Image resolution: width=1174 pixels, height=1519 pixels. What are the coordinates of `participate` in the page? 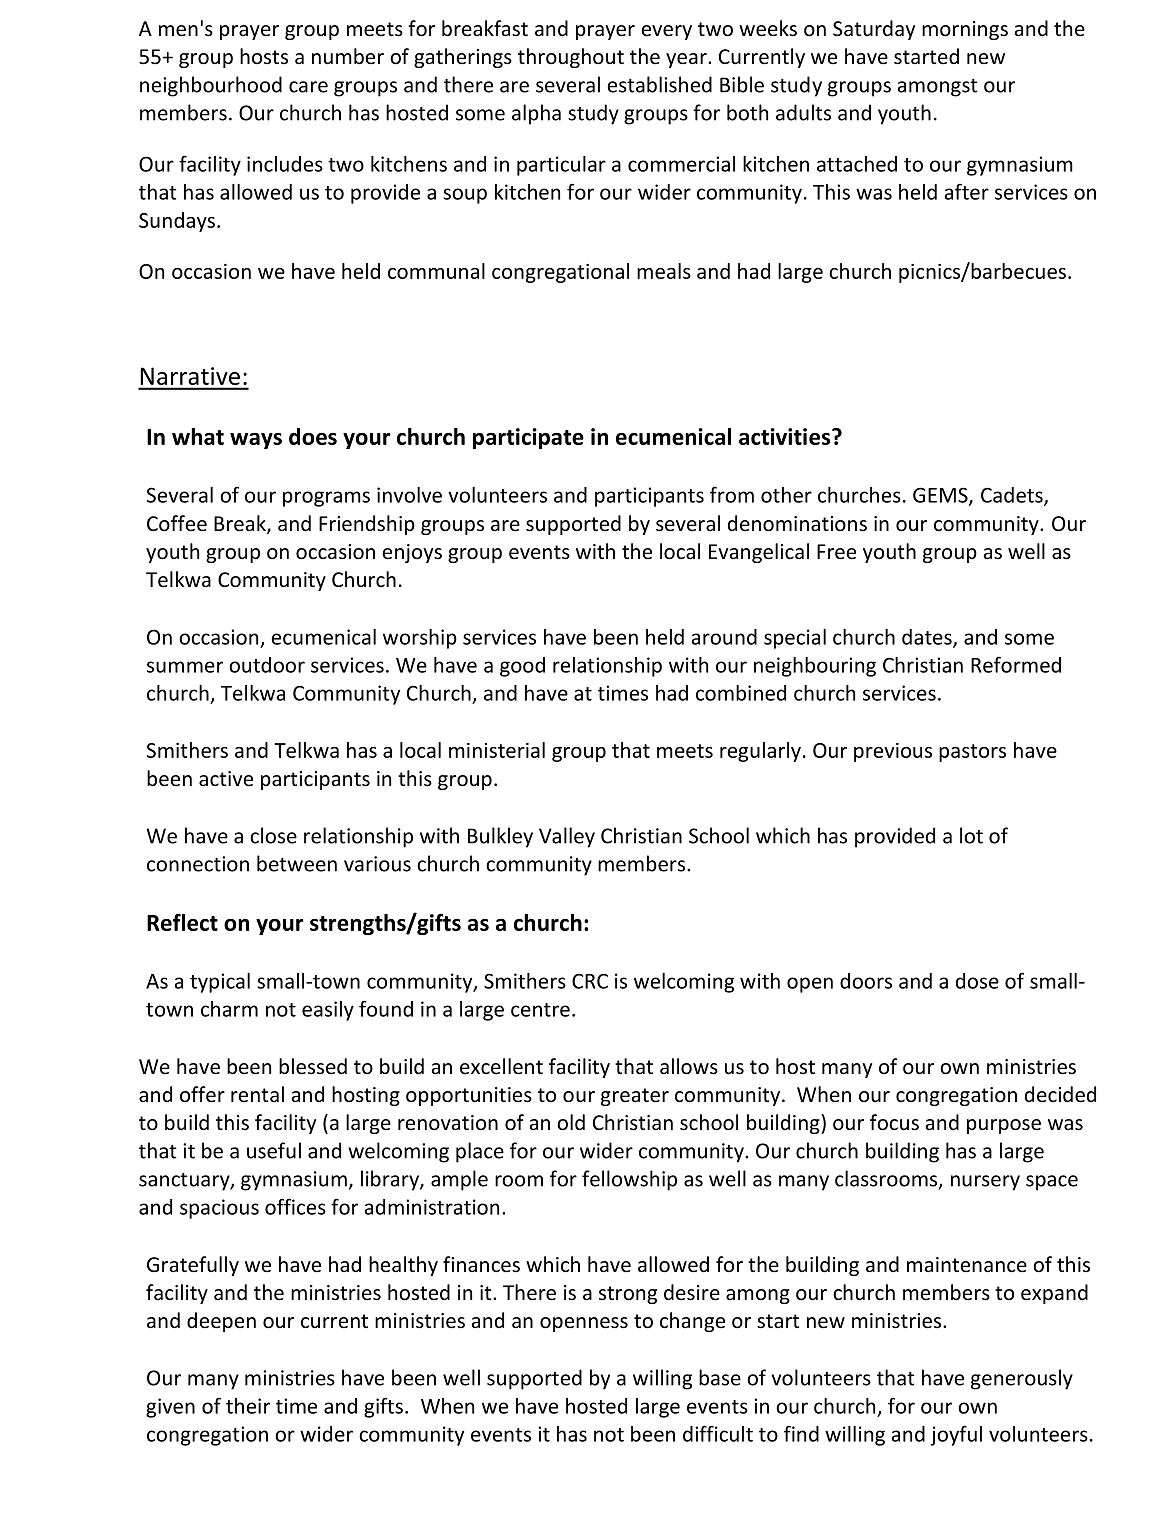 It's located at (528, 438).
